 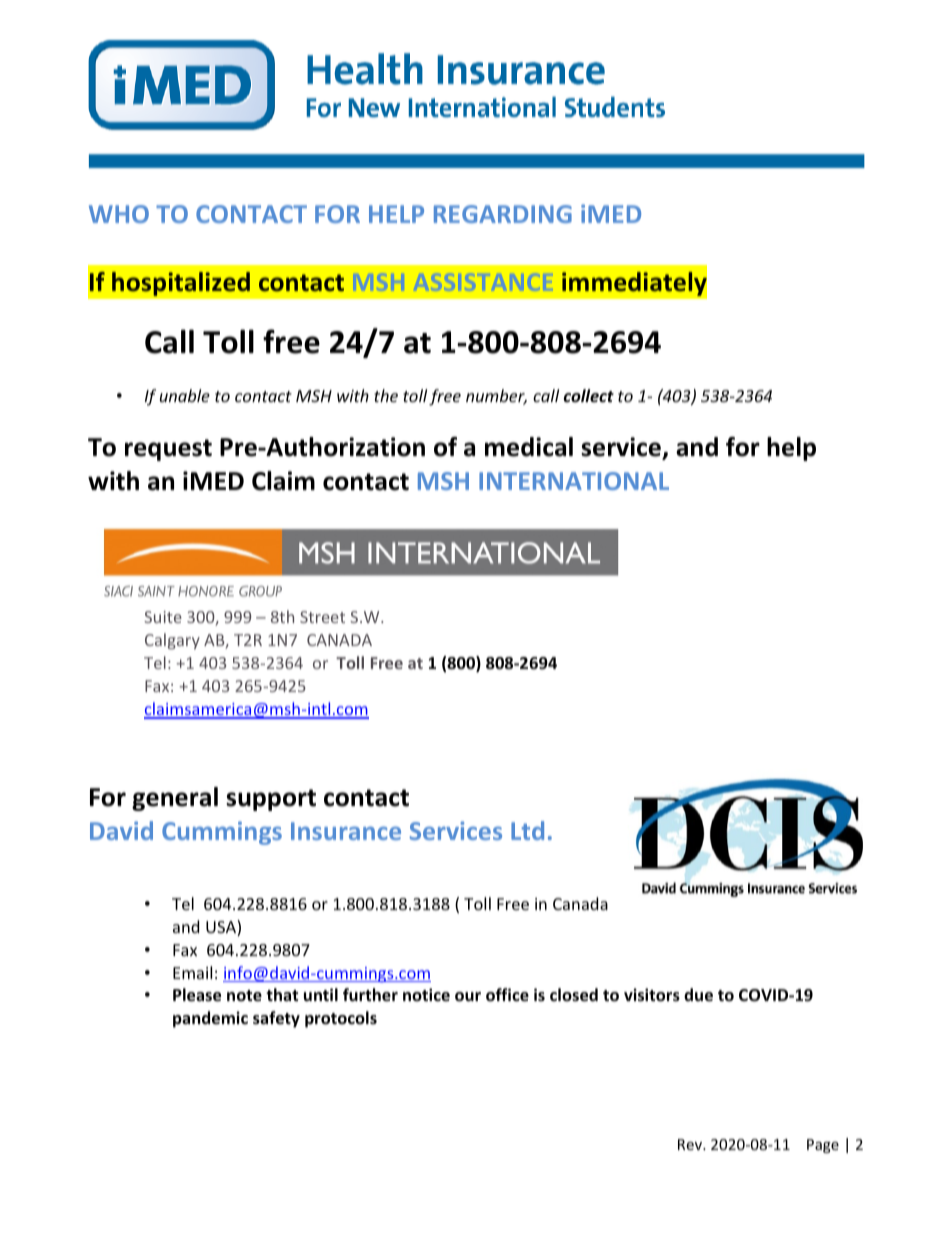 I want to click on INTERNATIONAL, so click(x=574, y=481).
